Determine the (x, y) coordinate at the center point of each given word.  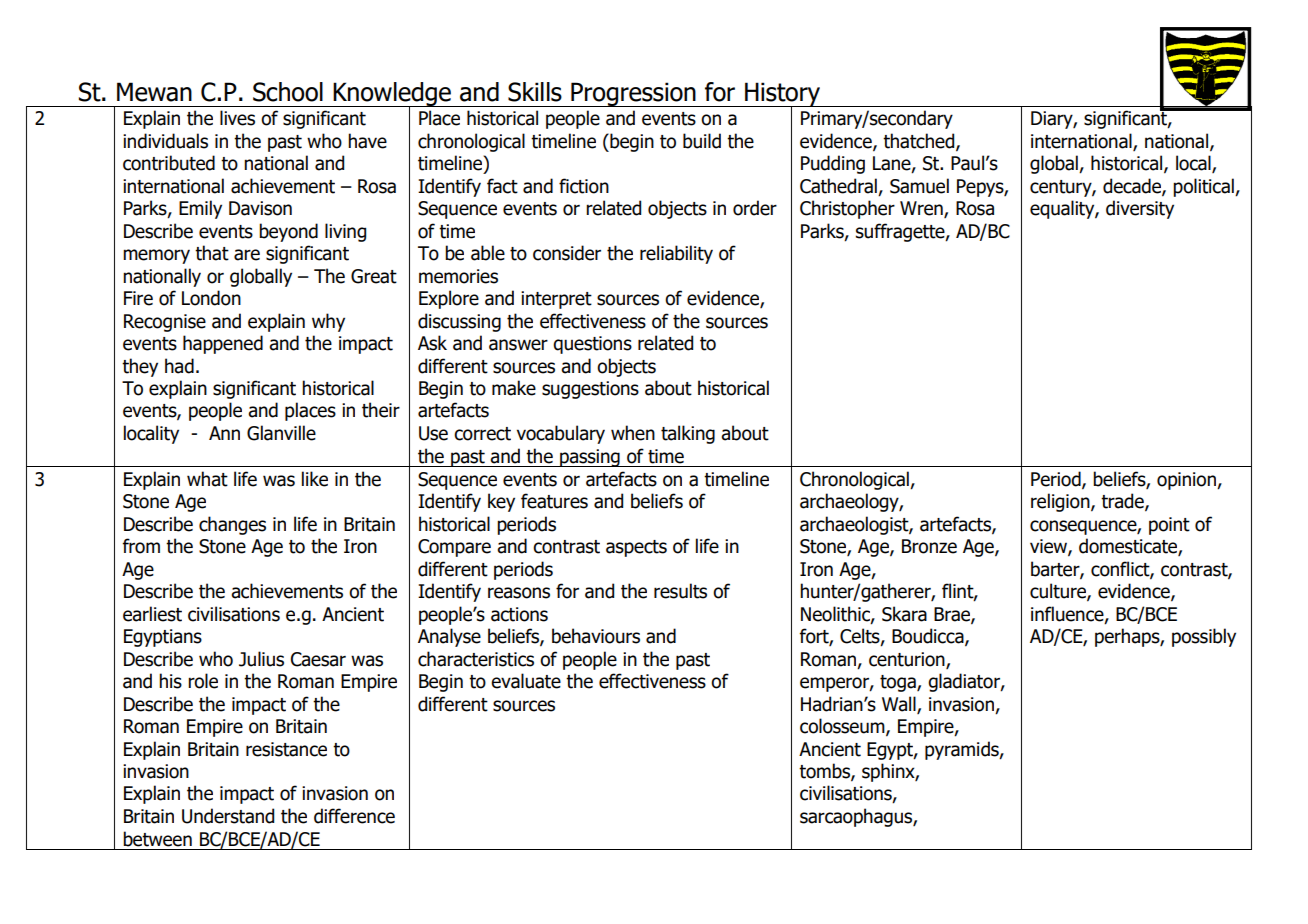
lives (237, 118)
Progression (633, 94)
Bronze (929, 546)
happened (223, 344)
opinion (1187, 481)
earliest (152, 614)
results (680, 591)
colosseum (843, 727)
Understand (228, 816)
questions (592, 345)
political (1204, 187)
